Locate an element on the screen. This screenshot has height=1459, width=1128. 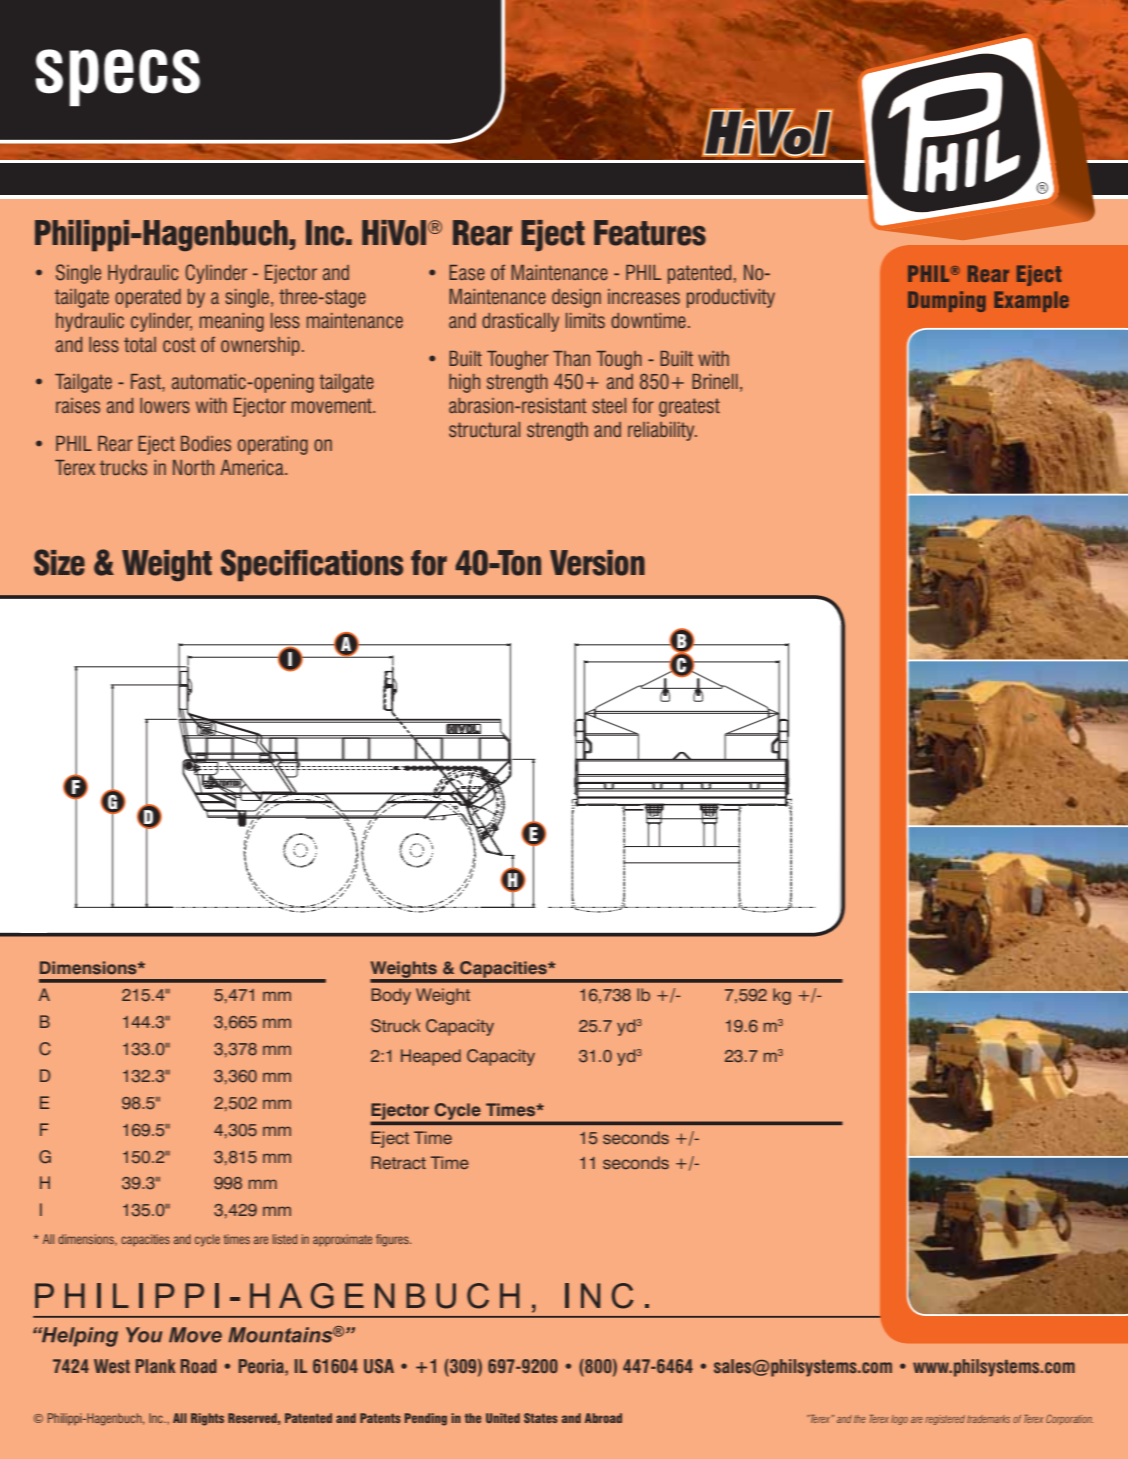
States is located at coordinates (541, 1418).
